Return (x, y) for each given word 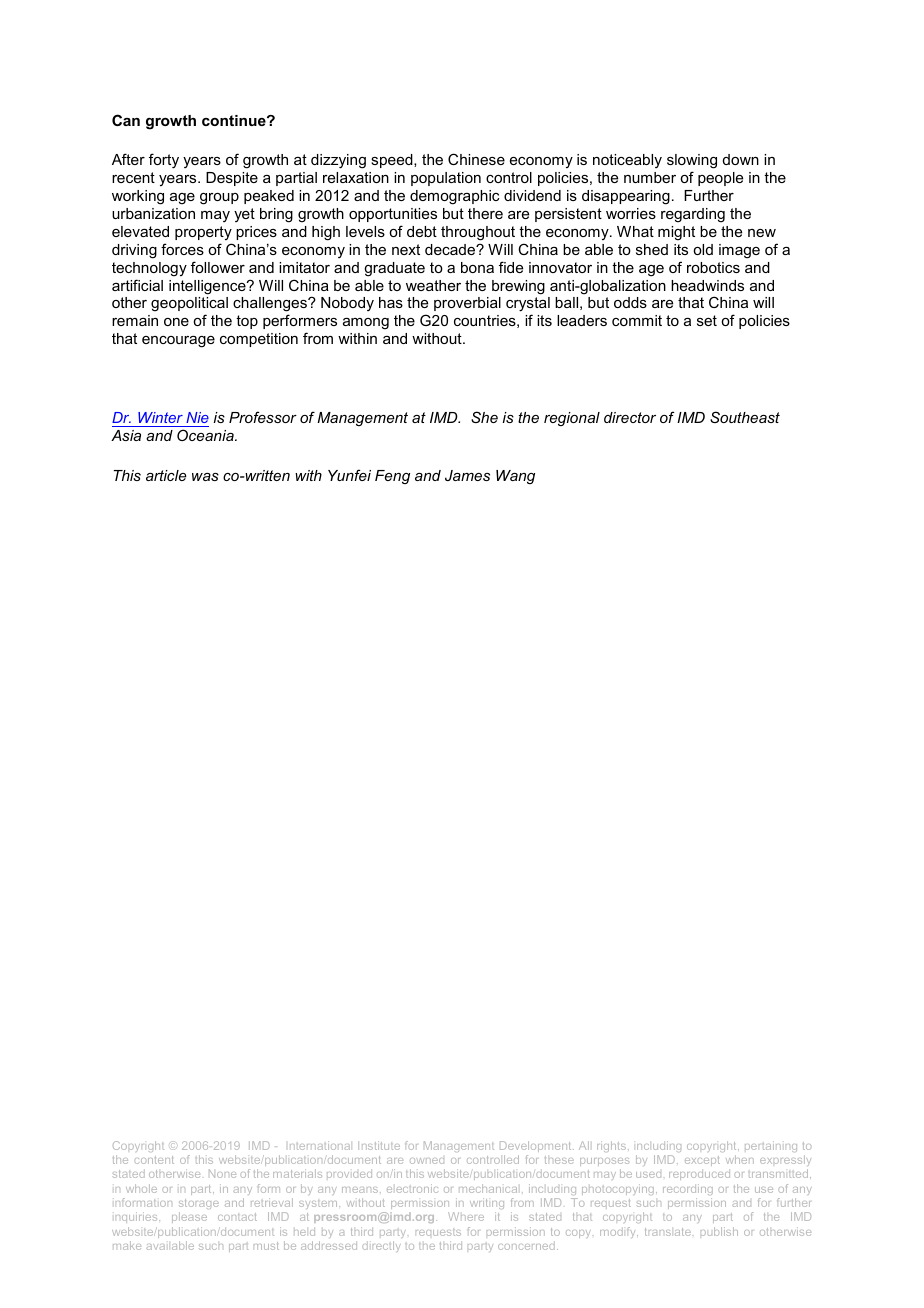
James (467, 475)
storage (199, 1206)
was (205, 477)
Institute (379, 1145)
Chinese (476, 159)
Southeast (745, 417)
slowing (692, 163)
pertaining (771, 1146)
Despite (232, 179)
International (320, 1145)
